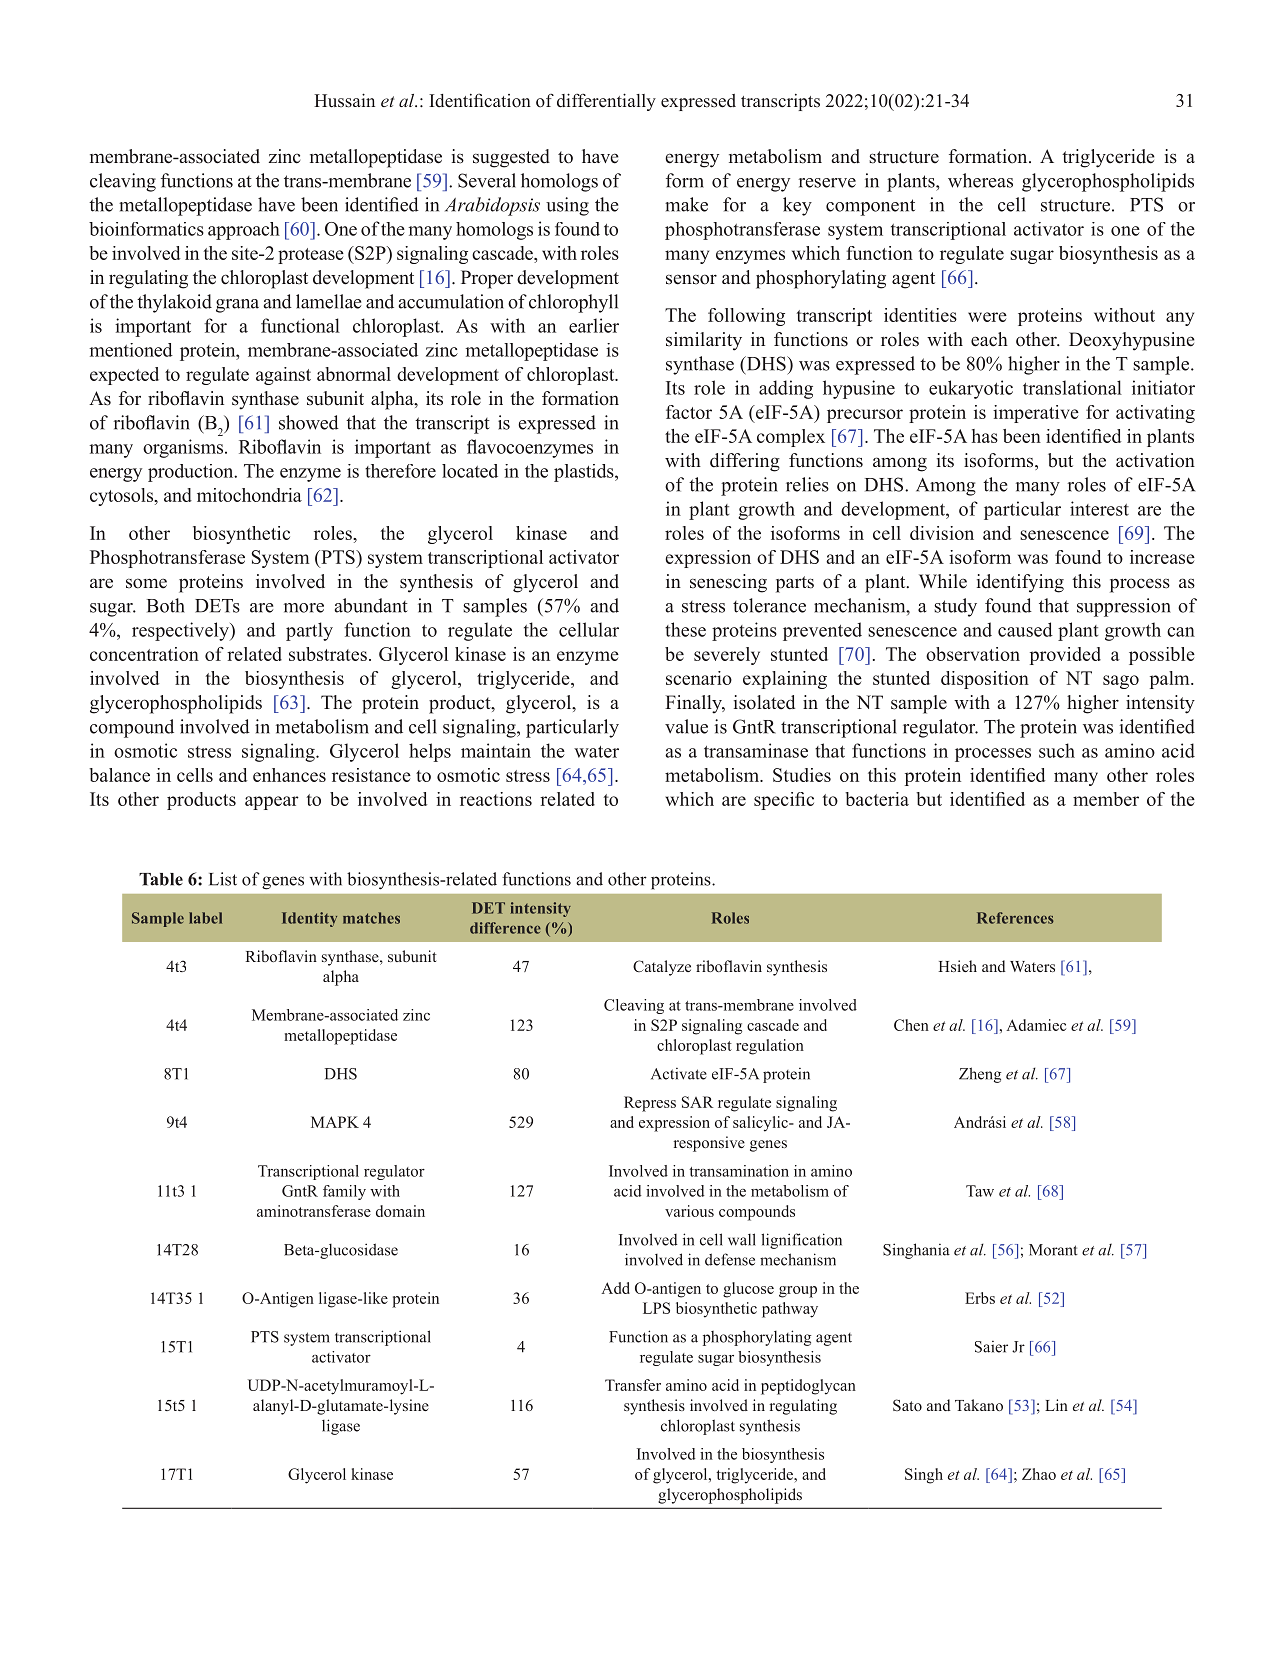  What do you see at coordinates (606, 102) in the image?
I see `differentially` at bounding box center [606, 102].
